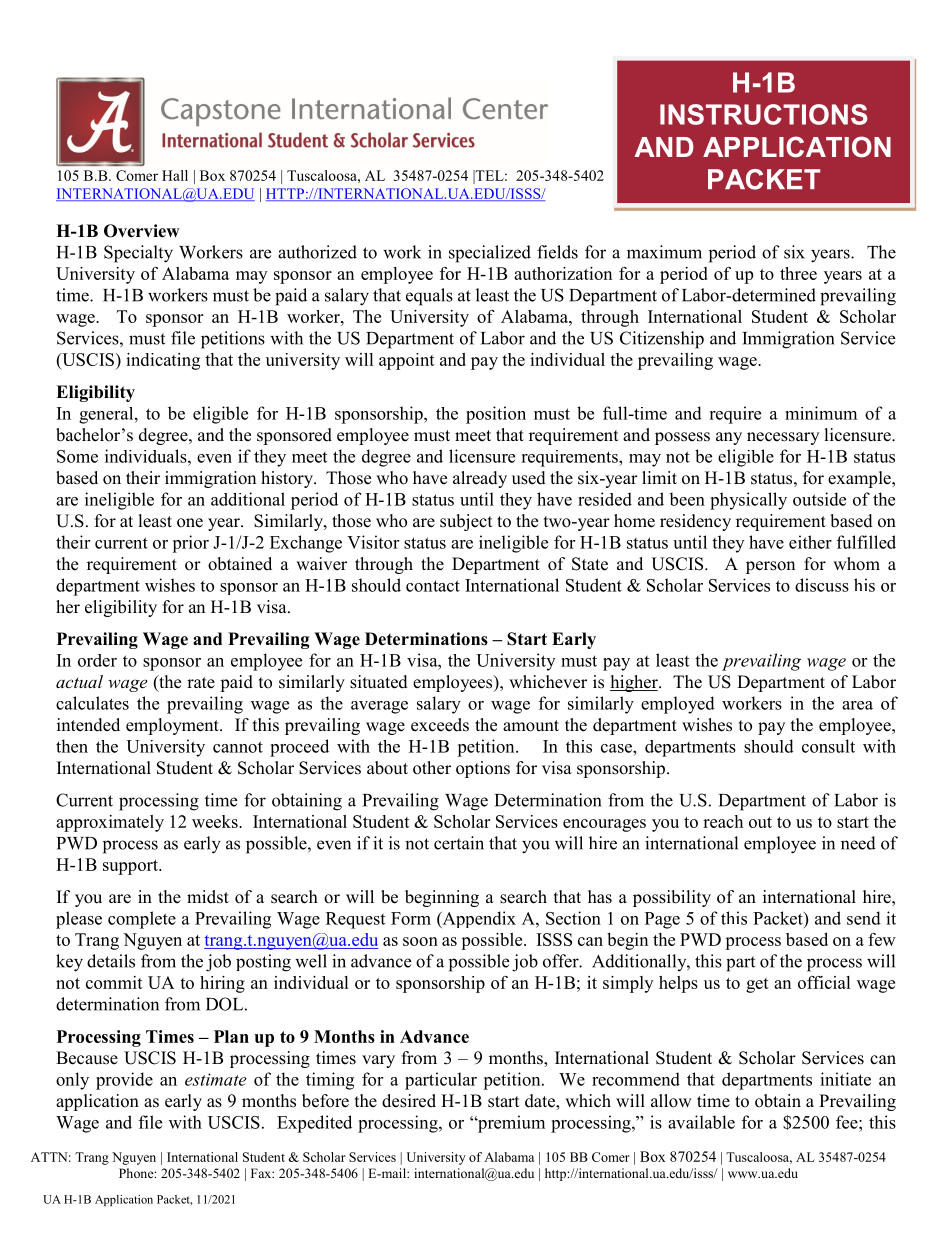 This screenshot has width=952, height=1233. I want to click on desired, so click(409, 1101).
